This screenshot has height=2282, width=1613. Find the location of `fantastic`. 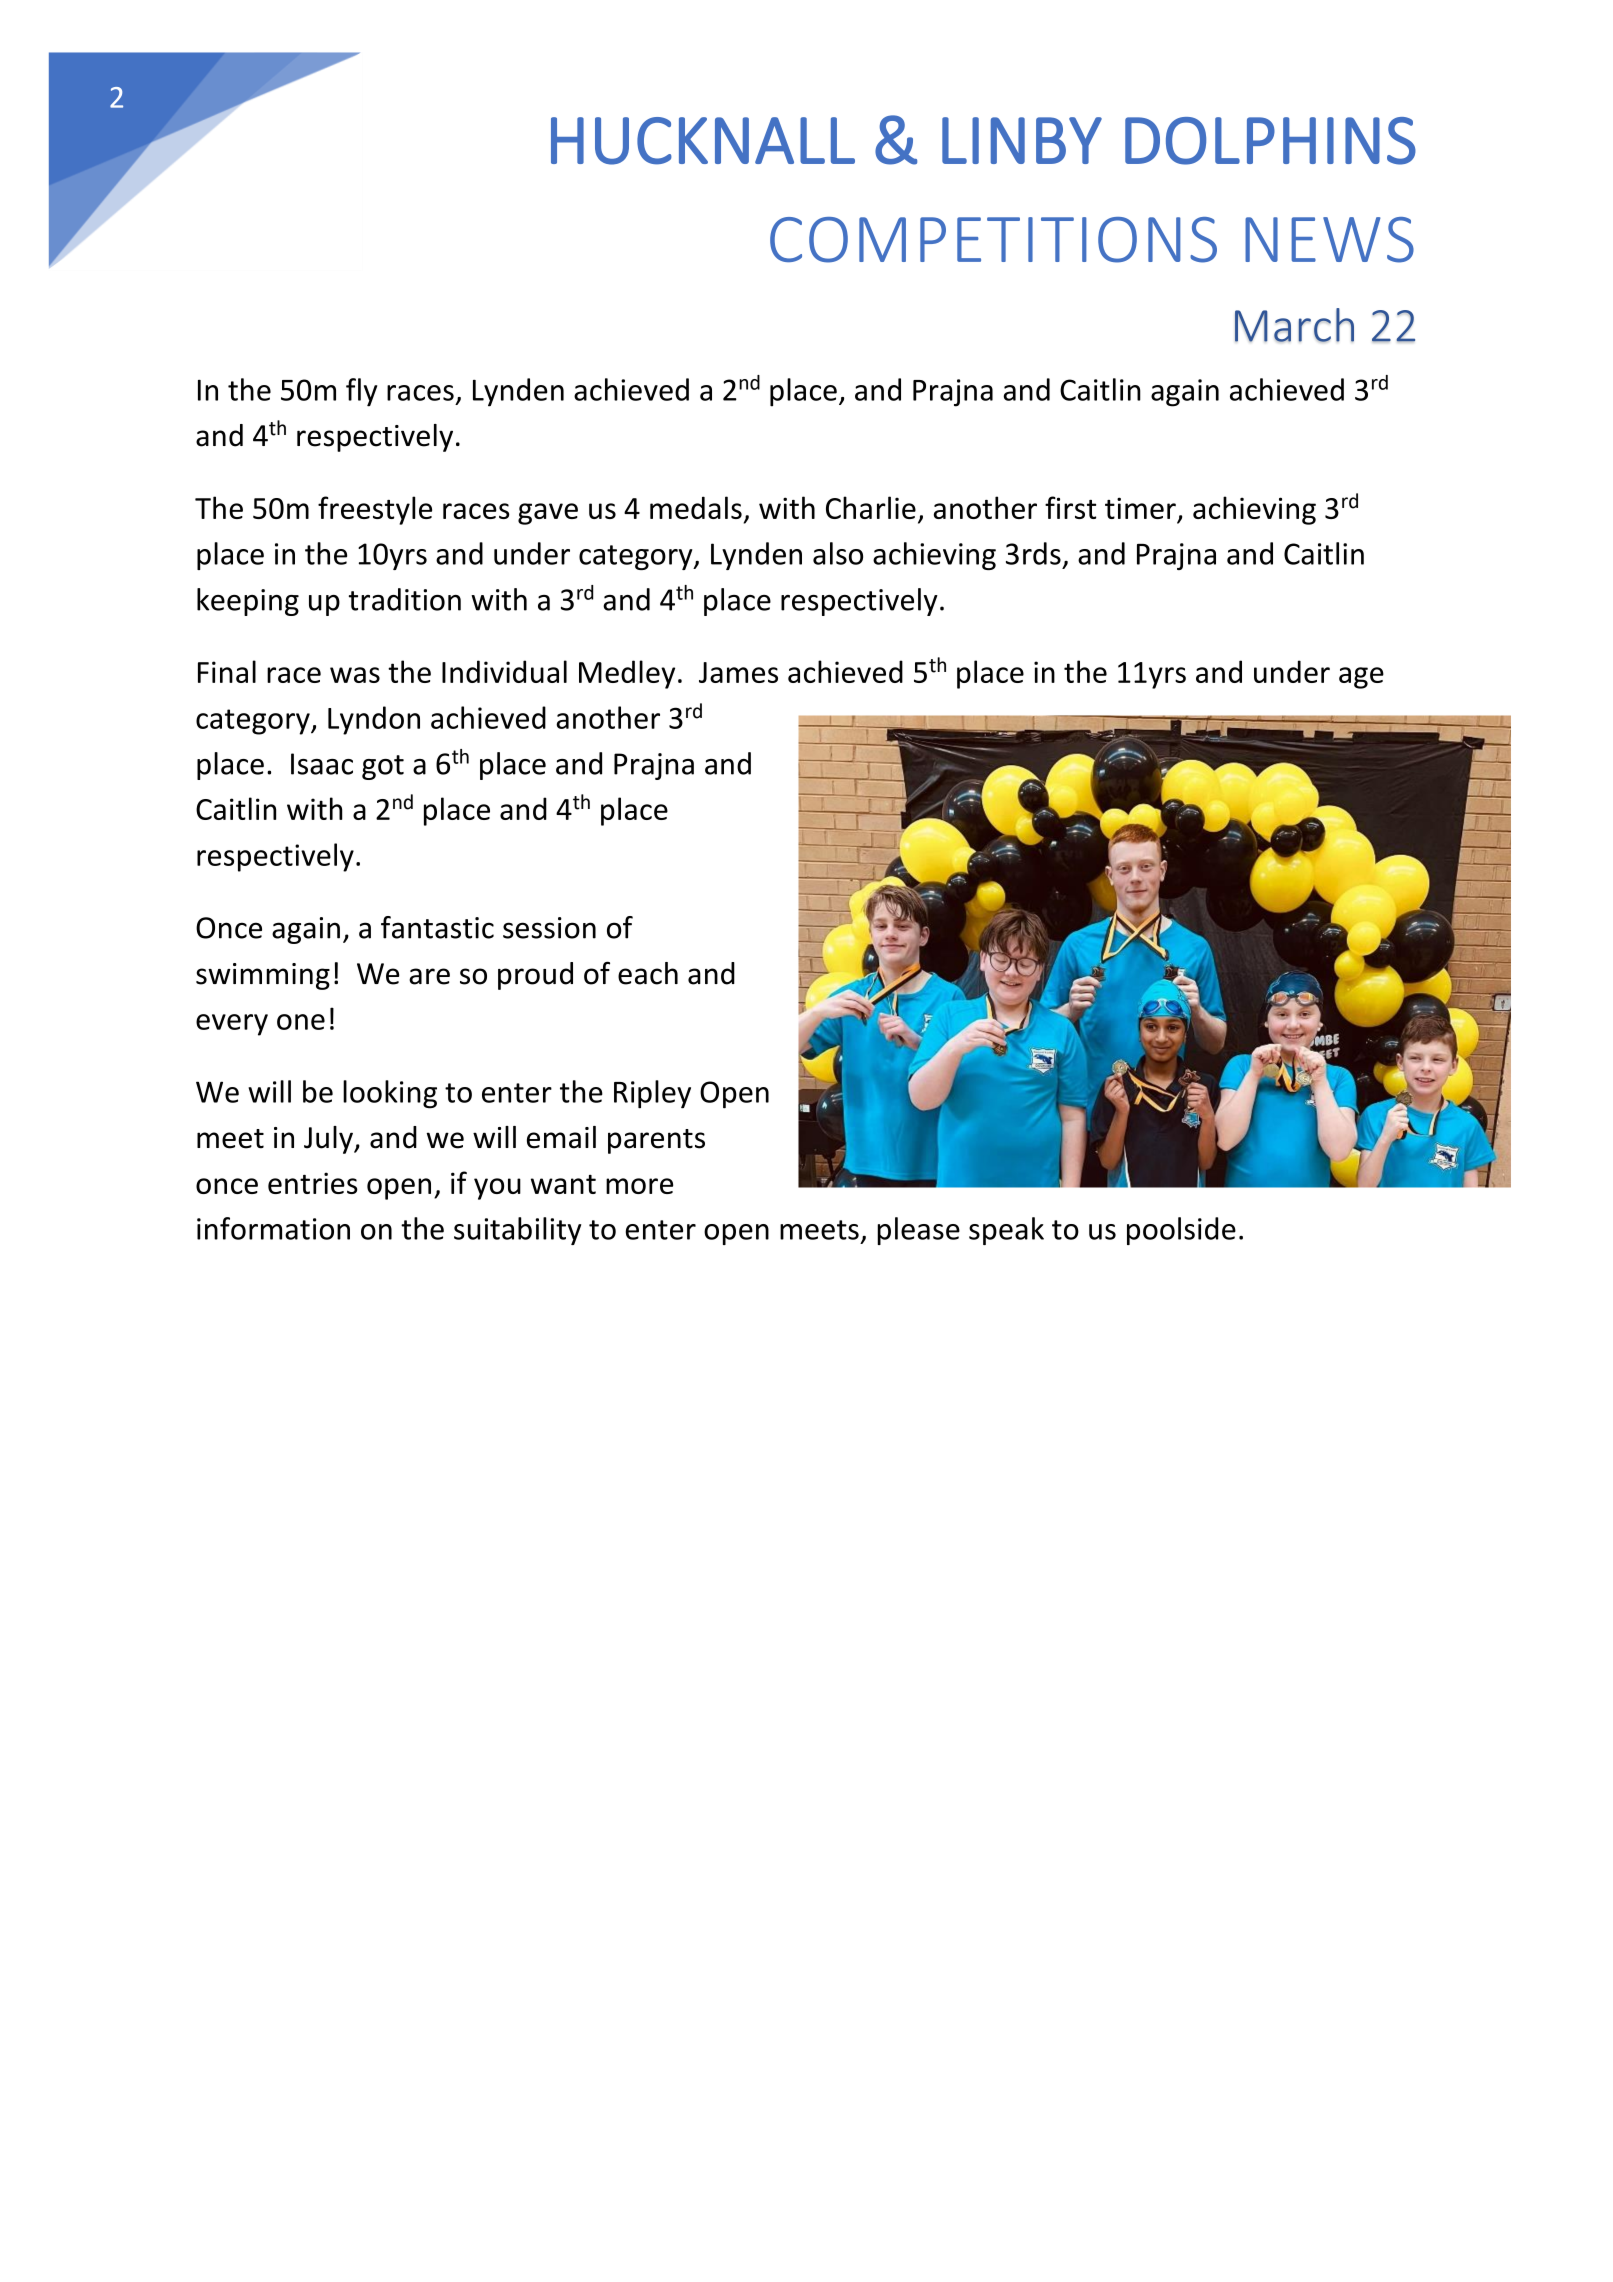

fantastic is located at coordinates (437, 927).
